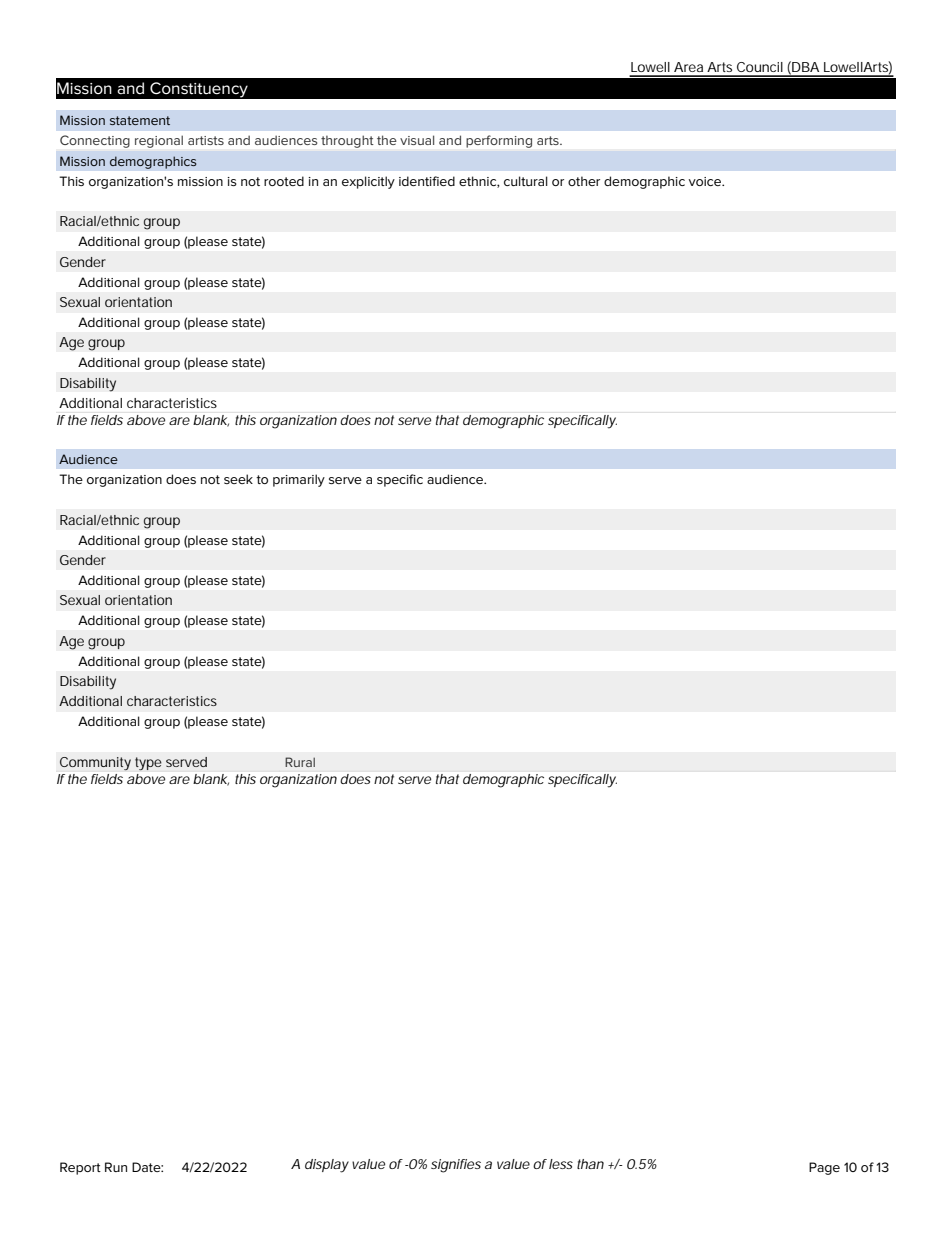 Image resolution: width=952 pixels, height=1233 pixels. What do you see at coordinates (590, 1164) in the image?
I see `than` at bounding box center [590, 1164].
